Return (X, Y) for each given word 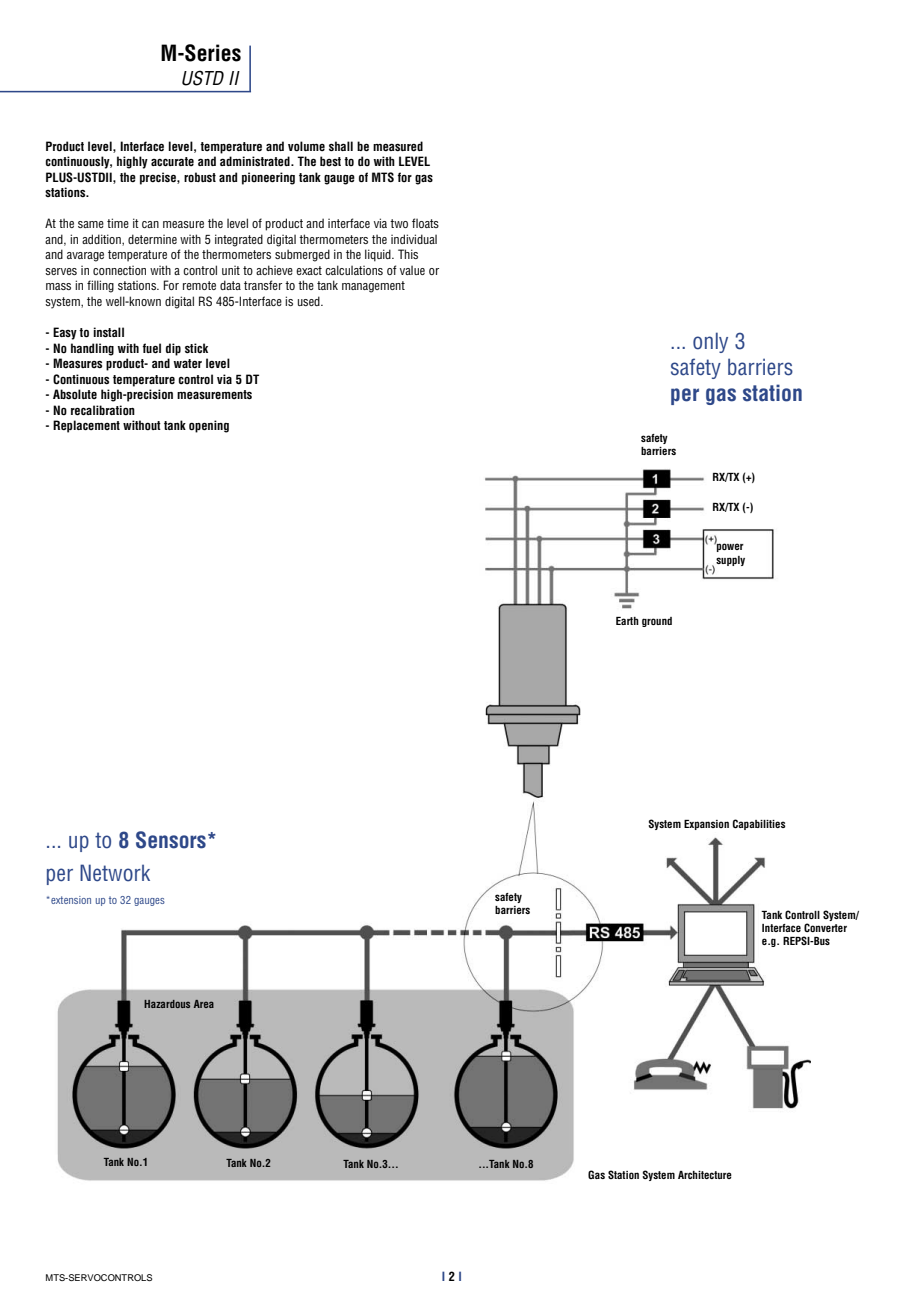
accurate (172, 161)
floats (425, 223)
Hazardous (167, 1004)
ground (657, 622)
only (710, 342)
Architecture (705, 1175)
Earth (627, 621)
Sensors (171, 840)
